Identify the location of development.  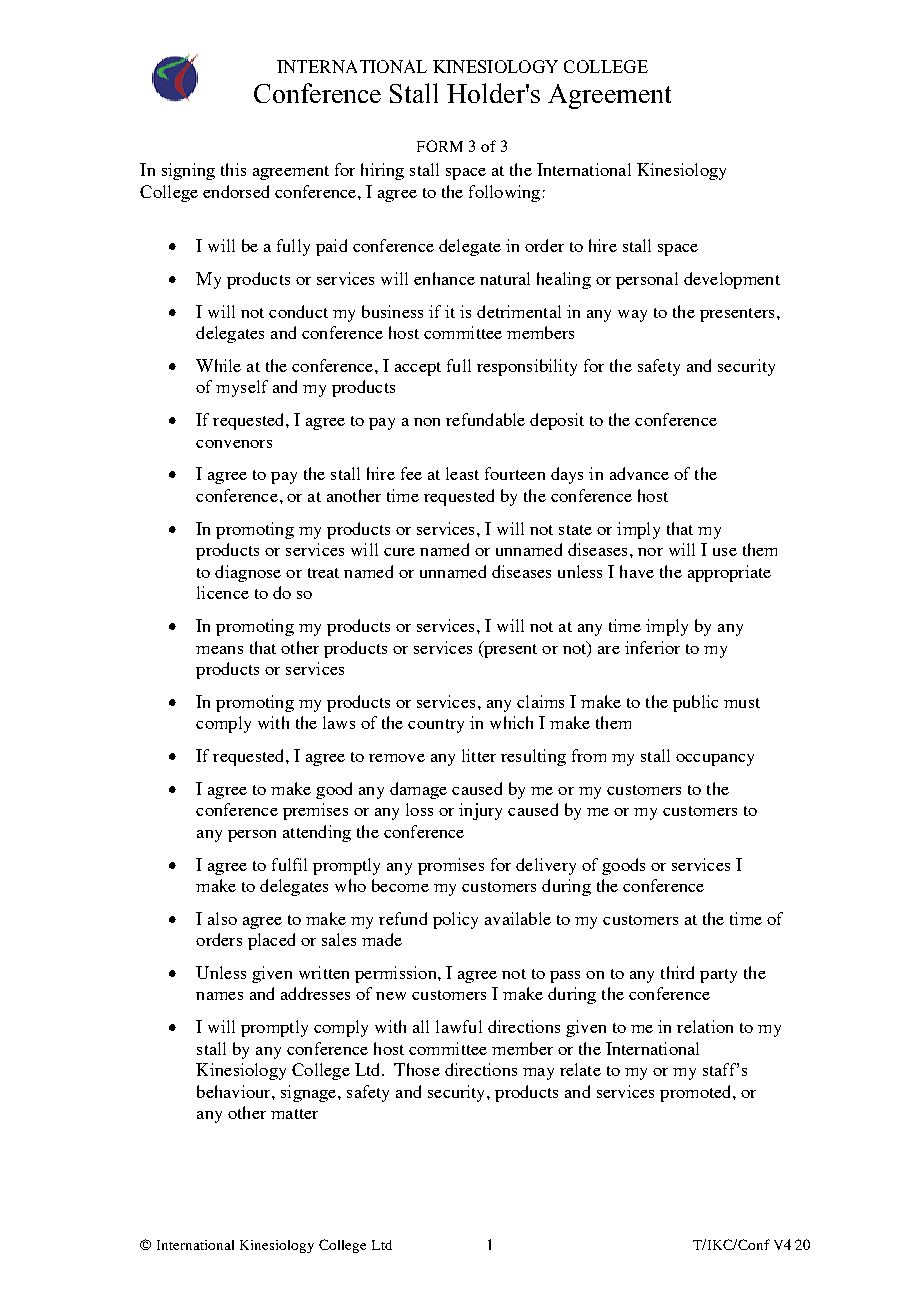
(732, 280).
